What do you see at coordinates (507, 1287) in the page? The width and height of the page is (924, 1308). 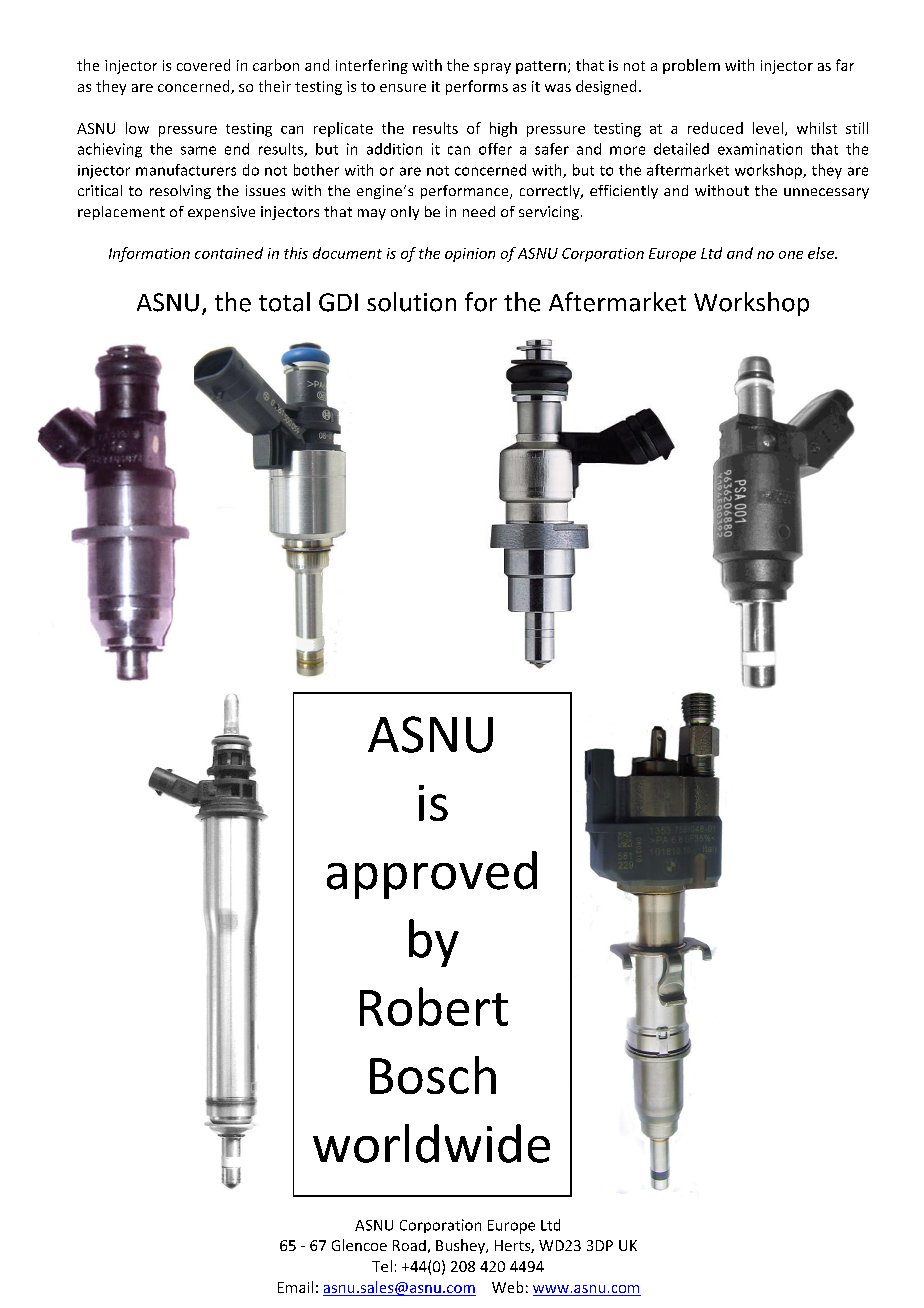 I see `Web` at bounding box center [507, 1287].
